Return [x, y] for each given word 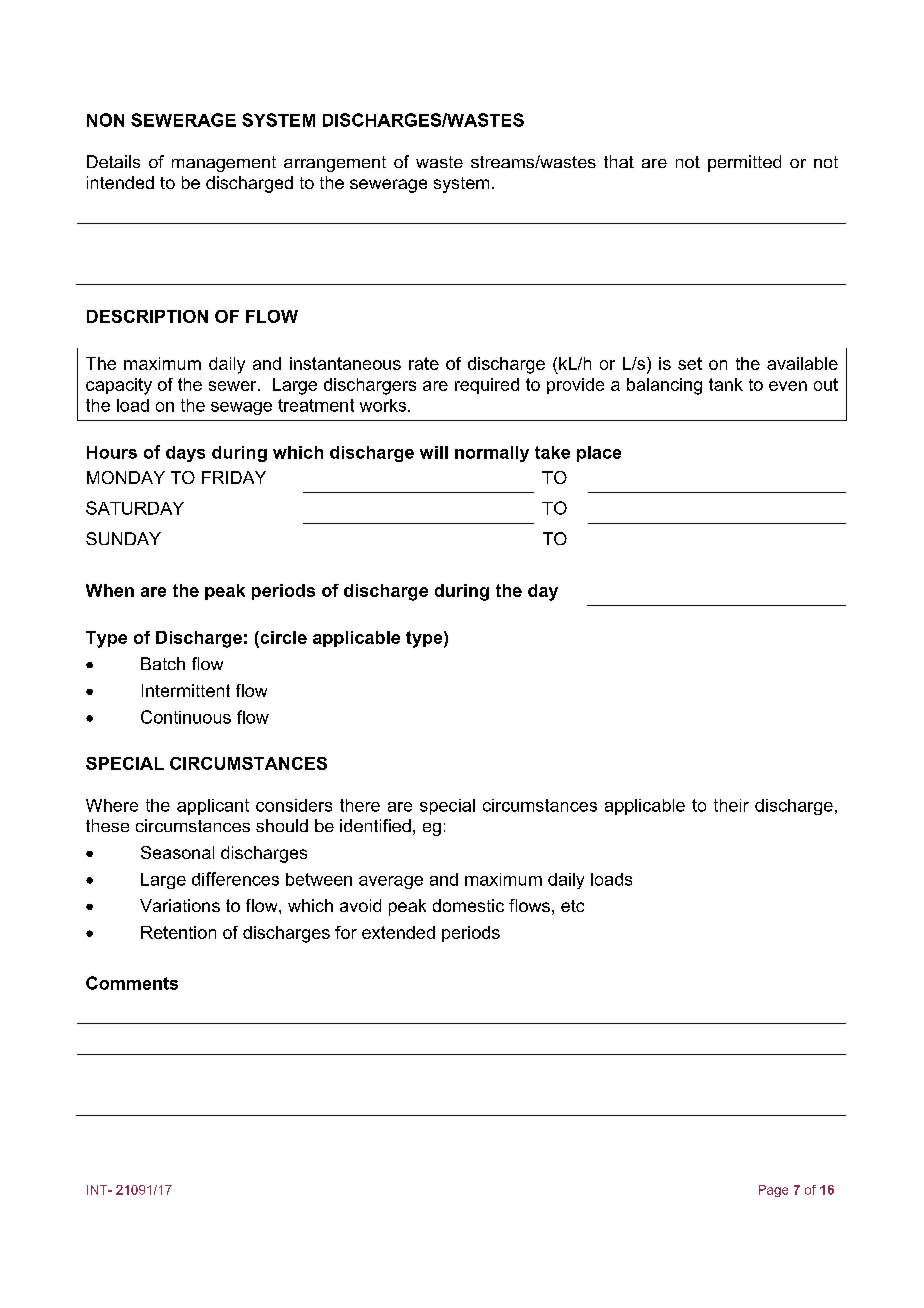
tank [726, 384]
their [731, 805]
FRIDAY [234, 477]
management [224, 164]
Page [773, 1191]
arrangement [335, 164]
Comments [132, 983]
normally [492, 454]
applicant [213, 807]
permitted [744, 163]
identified [375, 825]
